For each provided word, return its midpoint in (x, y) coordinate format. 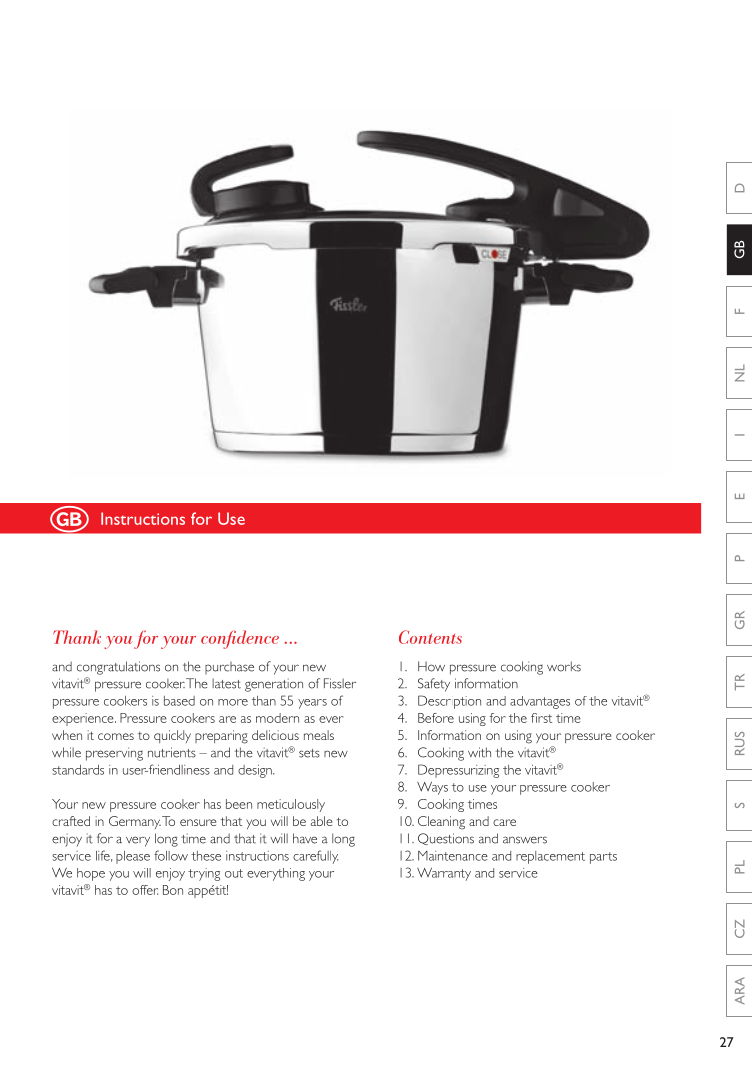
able (321, 821)
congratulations (118, 668)
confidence (240, 639)
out (234, 873)
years (312, 704)
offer (145, 890)
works (564, 666)
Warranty (444, 874)
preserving (114, 754)
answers (525, 840)
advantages (540, 702)
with (479, 752)
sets (309, 753)
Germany (135, 822)
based (179, 701)
